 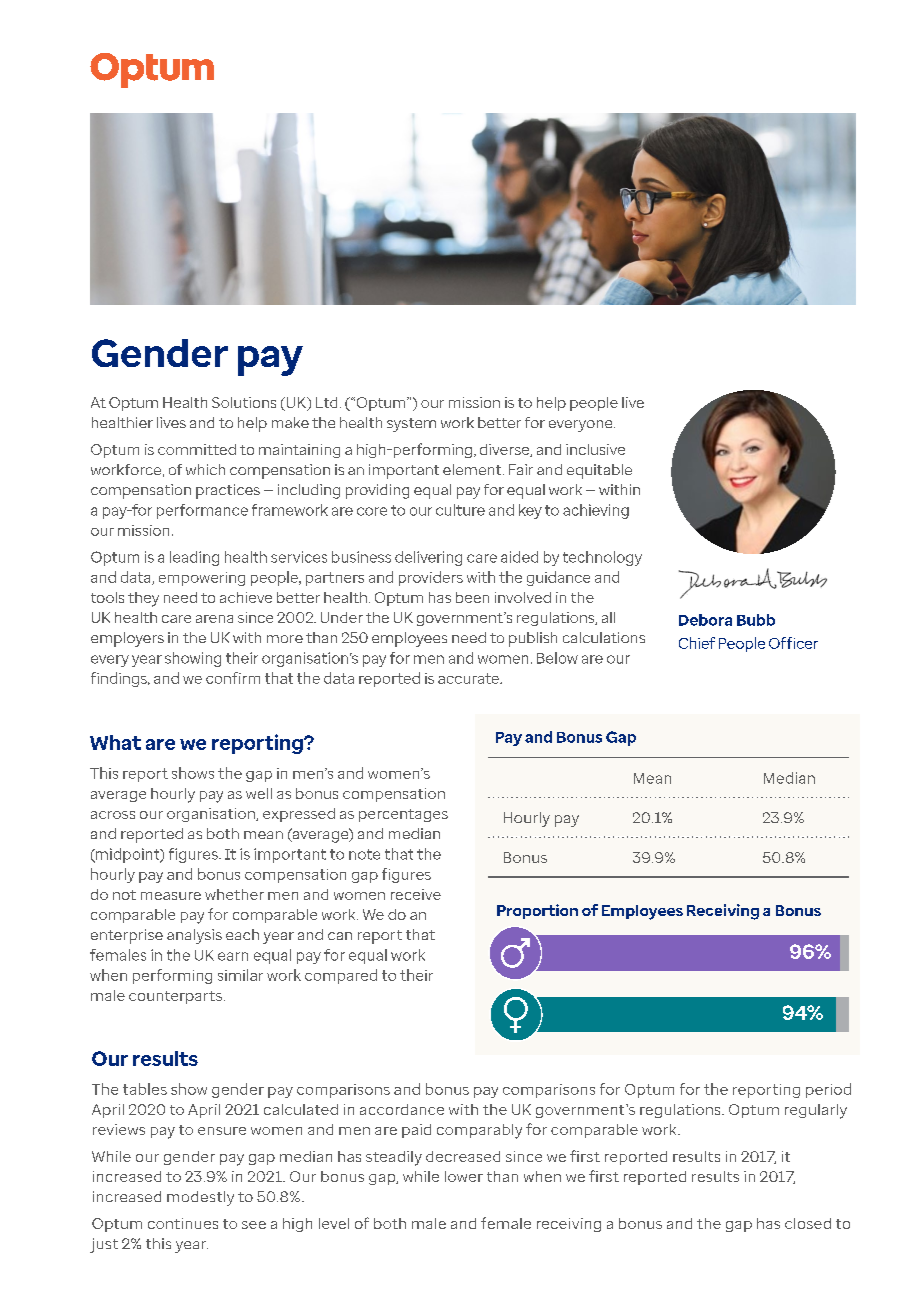 I want to click on lower, so click(x=464, y=1176).
